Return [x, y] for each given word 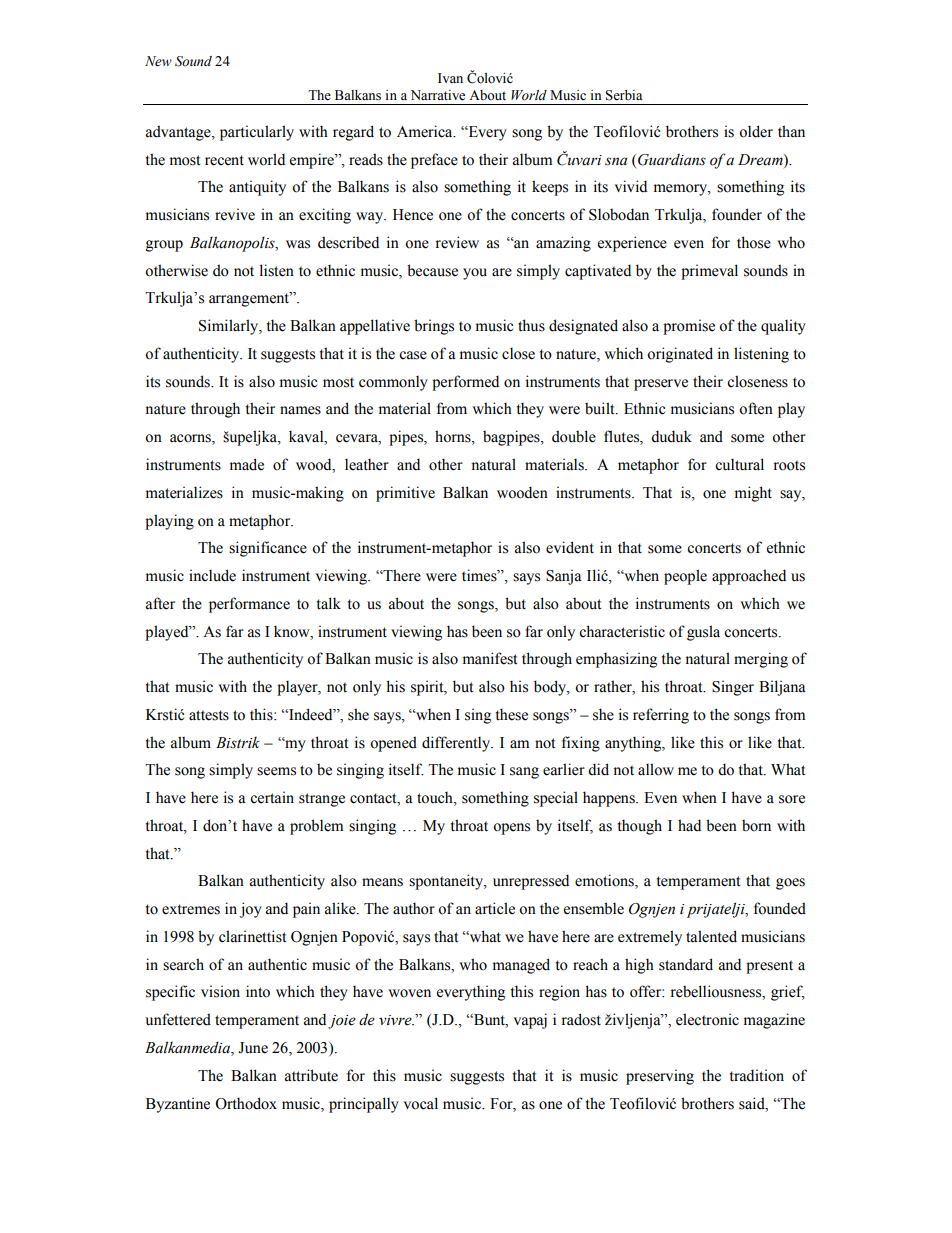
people [685, 577]
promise [689, 327]
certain [272, 797]
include [212, 575]
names [300, 410]
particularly [257, 133]
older [756, 131]
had [689, 825]
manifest [490, 658]
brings [434, 327]
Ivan [450, 78]
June [253, 1048]
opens [511, 829]
